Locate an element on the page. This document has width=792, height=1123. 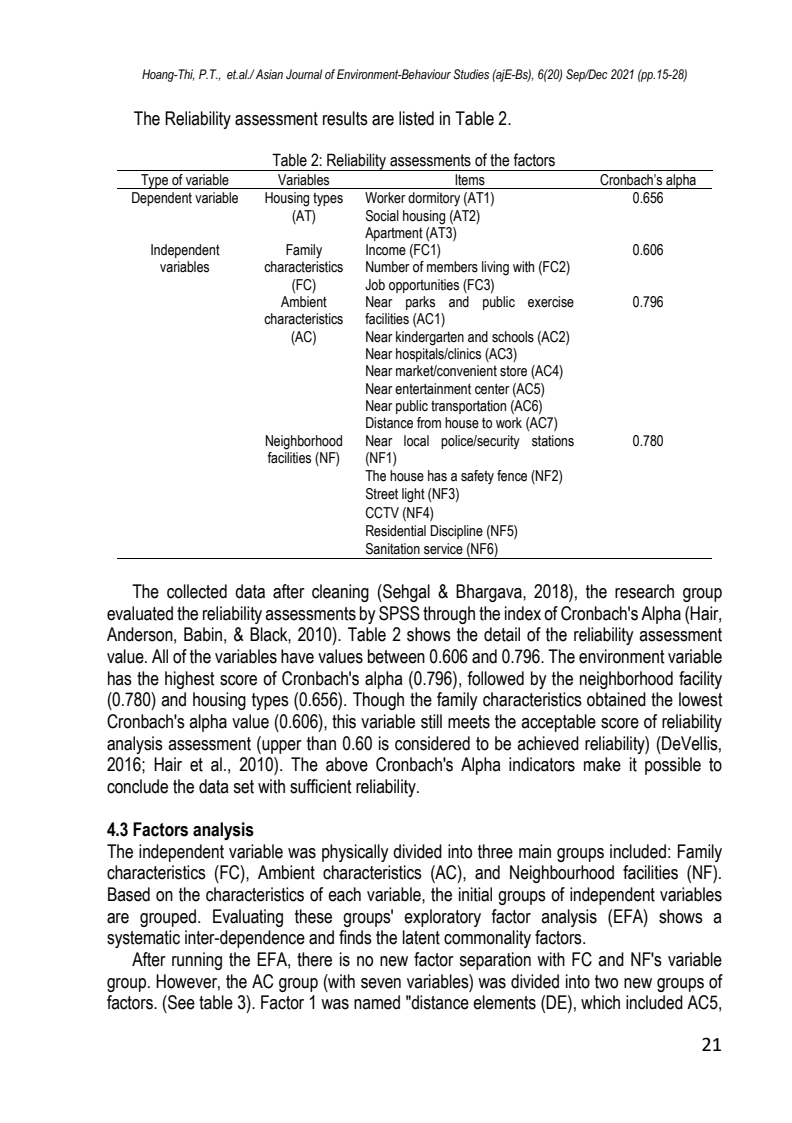
running is located at coordinates (197, 961).
